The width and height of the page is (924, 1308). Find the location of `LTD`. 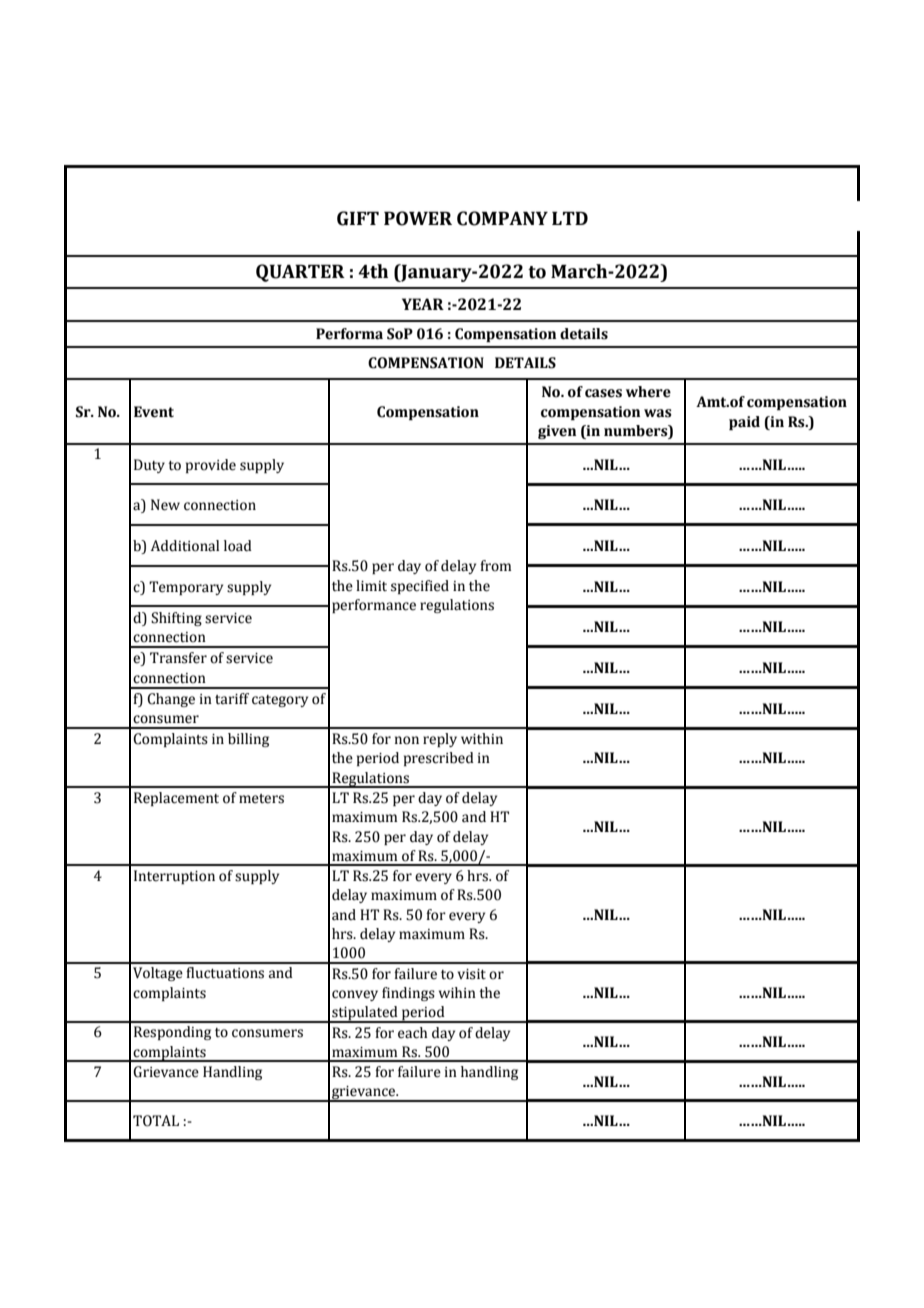

LTD is located at coordinates (570, 218).
